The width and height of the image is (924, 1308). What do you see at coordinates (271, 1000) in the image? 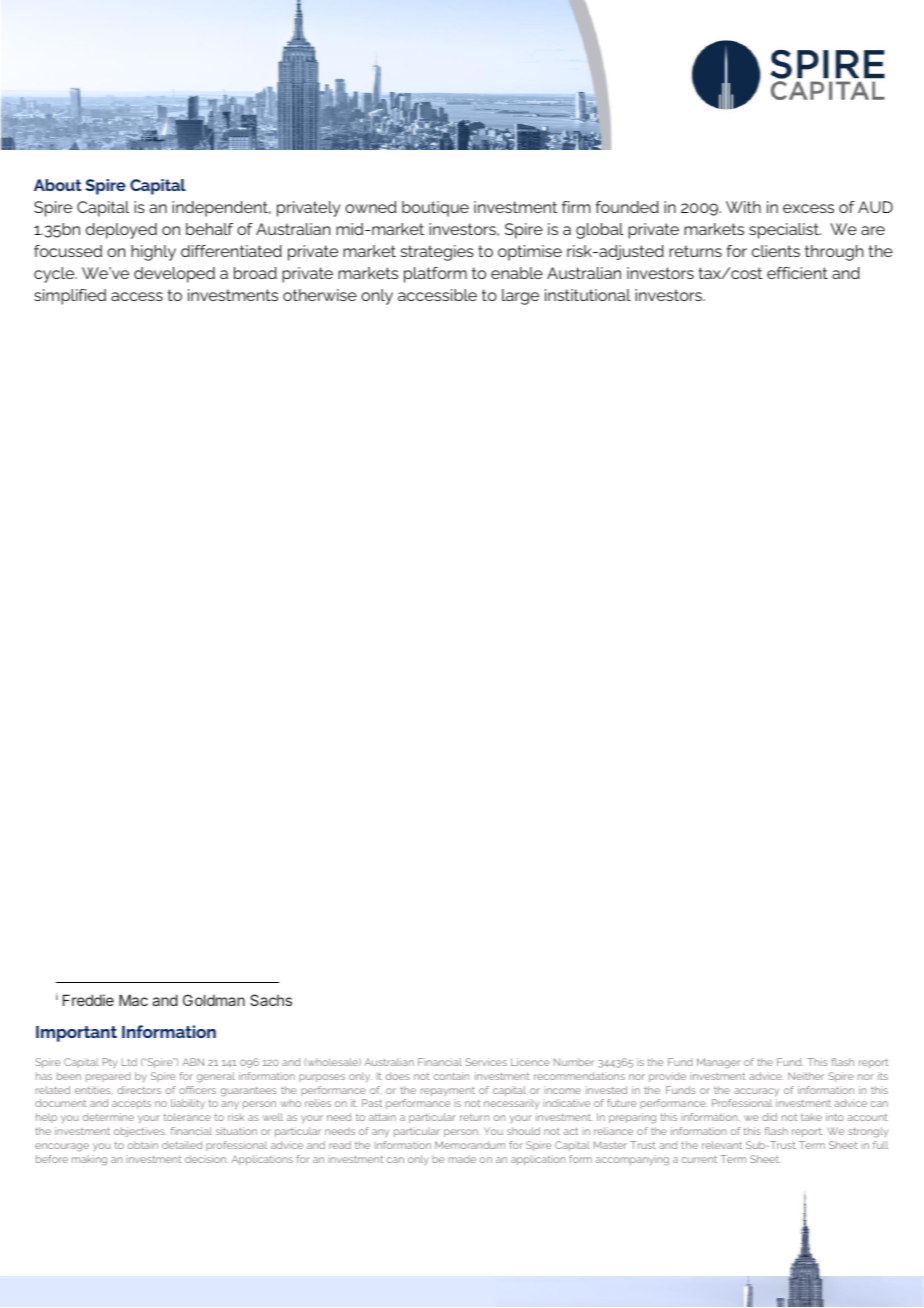
I see `Sachs` at bounding box center [271, 1000].
